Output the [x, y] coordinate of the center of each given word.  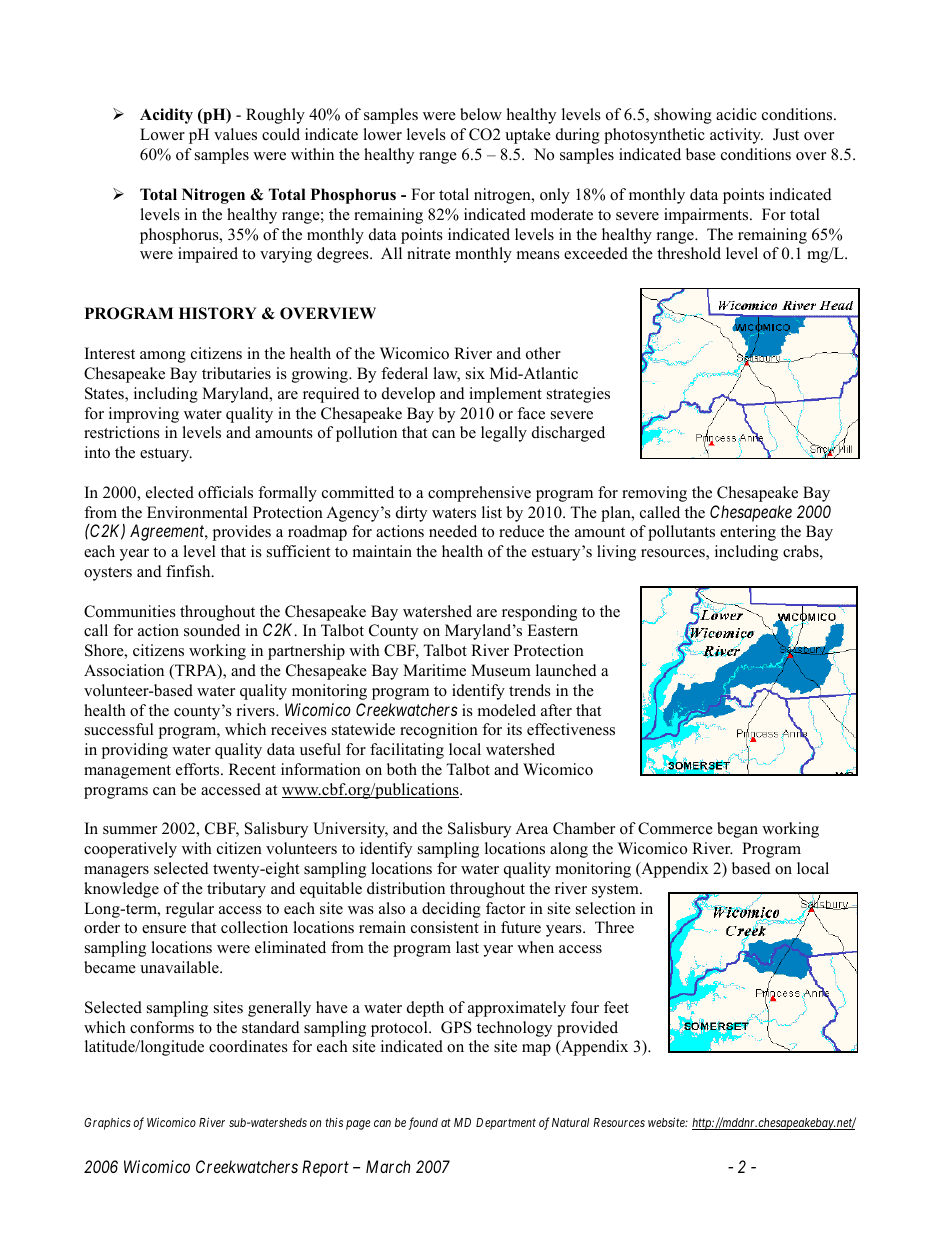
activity [736, 136]
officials [225, 492]
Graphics [107, 1123]
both [402, 769]
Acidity [166, 116]
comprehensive [479, 494]
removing [654, 494]
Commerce [675, 828]
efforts [199, 769]
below [481, 114]
